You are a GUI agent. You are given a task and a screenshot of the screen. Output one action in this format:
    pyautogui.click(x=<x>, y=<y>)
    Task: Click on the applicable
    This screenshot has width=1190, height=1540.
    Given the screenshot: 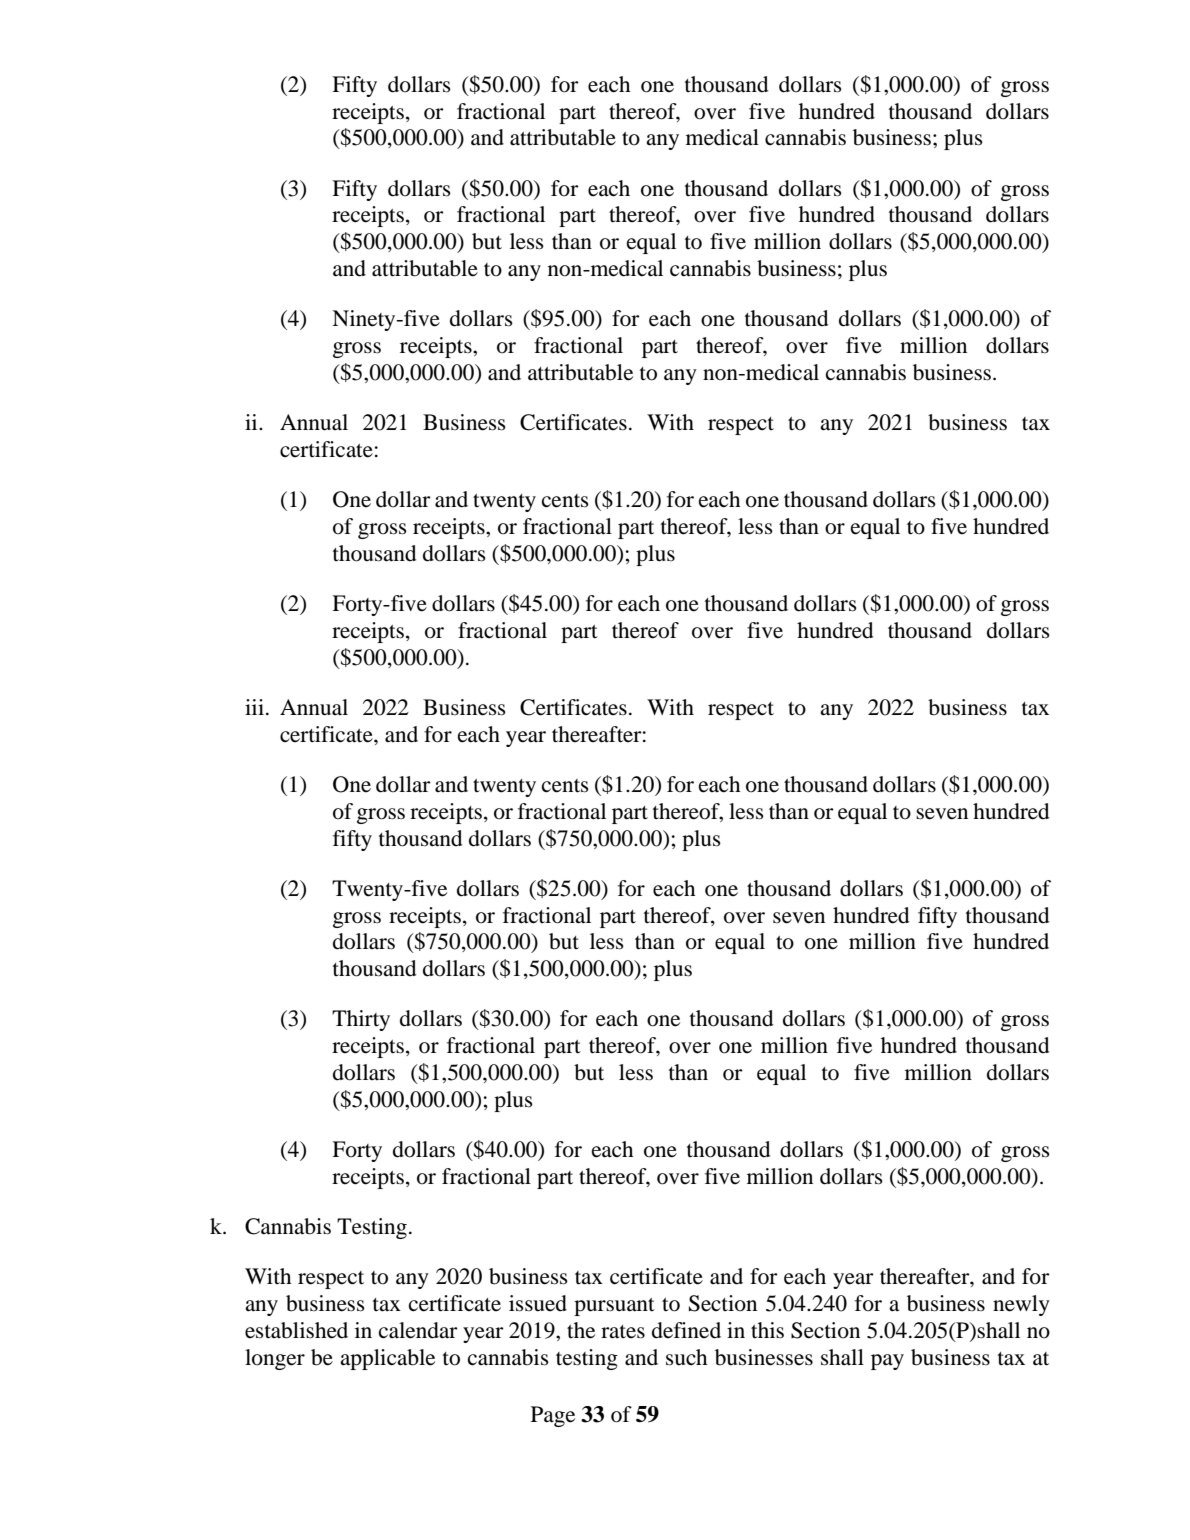 What is the action you would take?
    pyautogui.click(x=387, y=1359)
